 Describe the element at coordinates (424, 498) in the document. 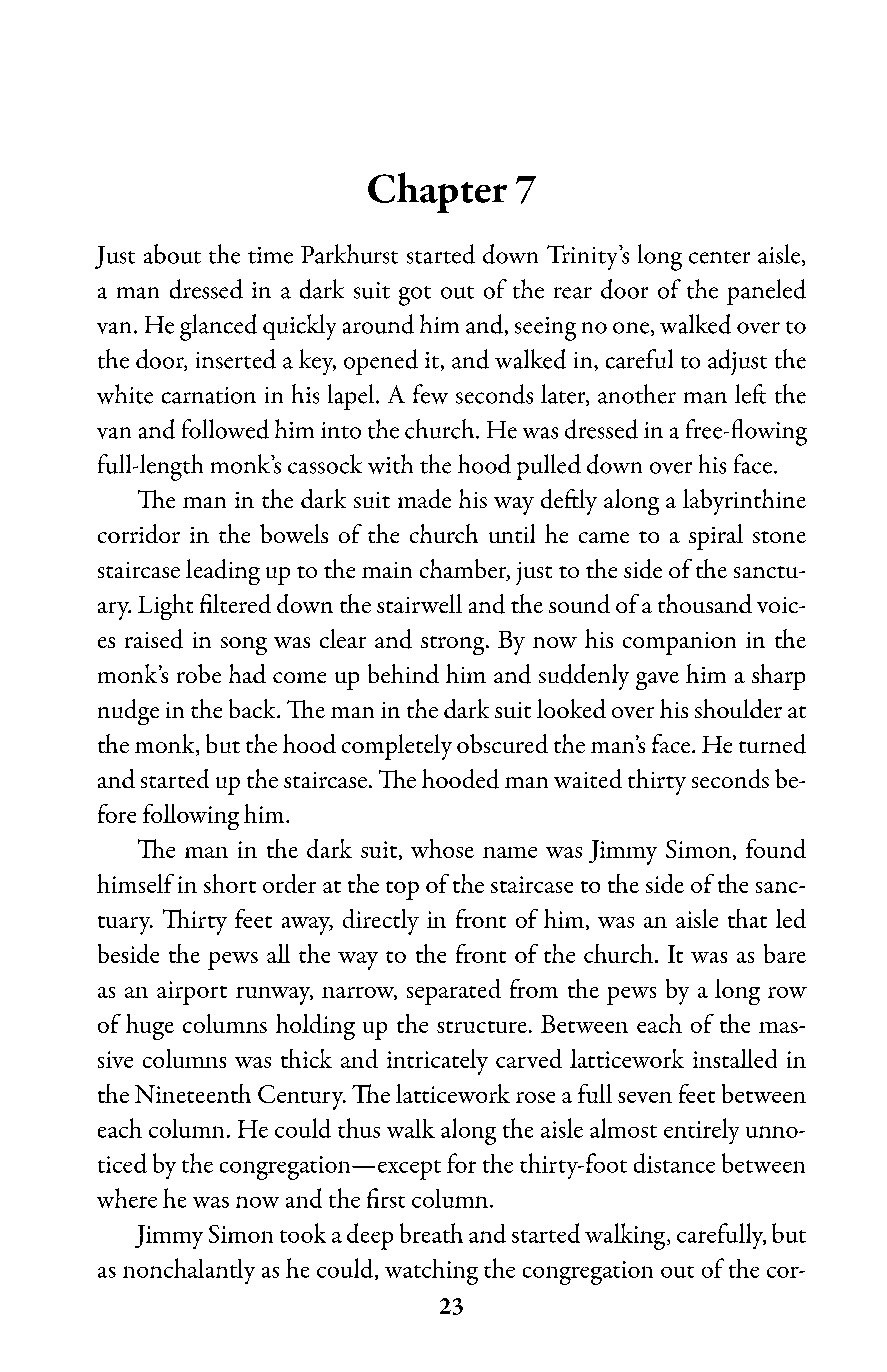

I see `made` at that location.
